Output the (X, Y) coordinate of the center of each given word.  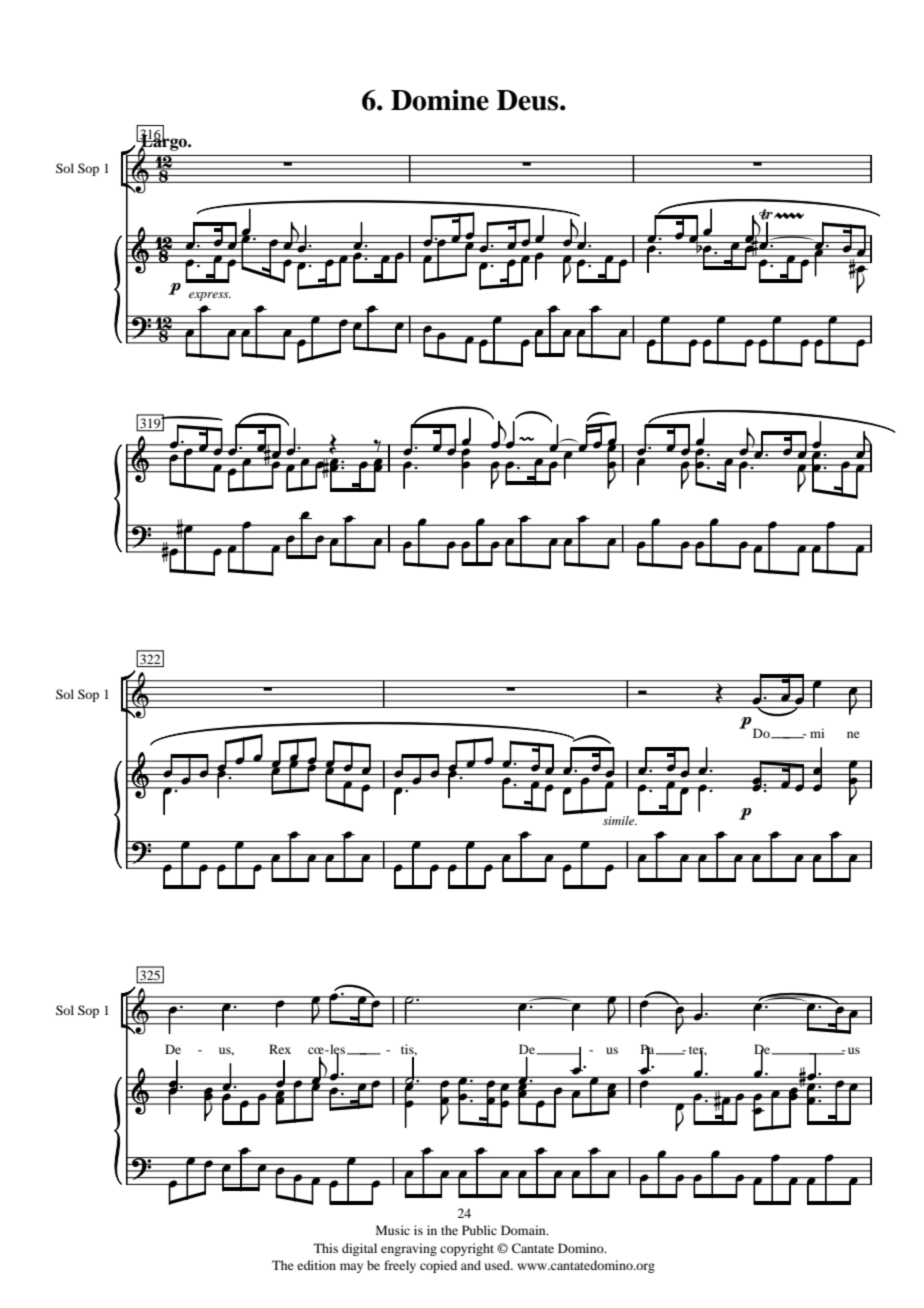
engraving (409, 1249)
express (210, 296)
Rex (280, 1049)
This (326, 1248)
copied (438, 1266)
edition (316, 1265)
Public (479, 1230)
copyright (467, 1249)
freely (400, 1266)
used (498, 1265)
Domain (524, 1230)
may (351, 1268)
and (471, 1265)
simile (620, 820)
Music (393, 1230)
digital (359, 1249)
